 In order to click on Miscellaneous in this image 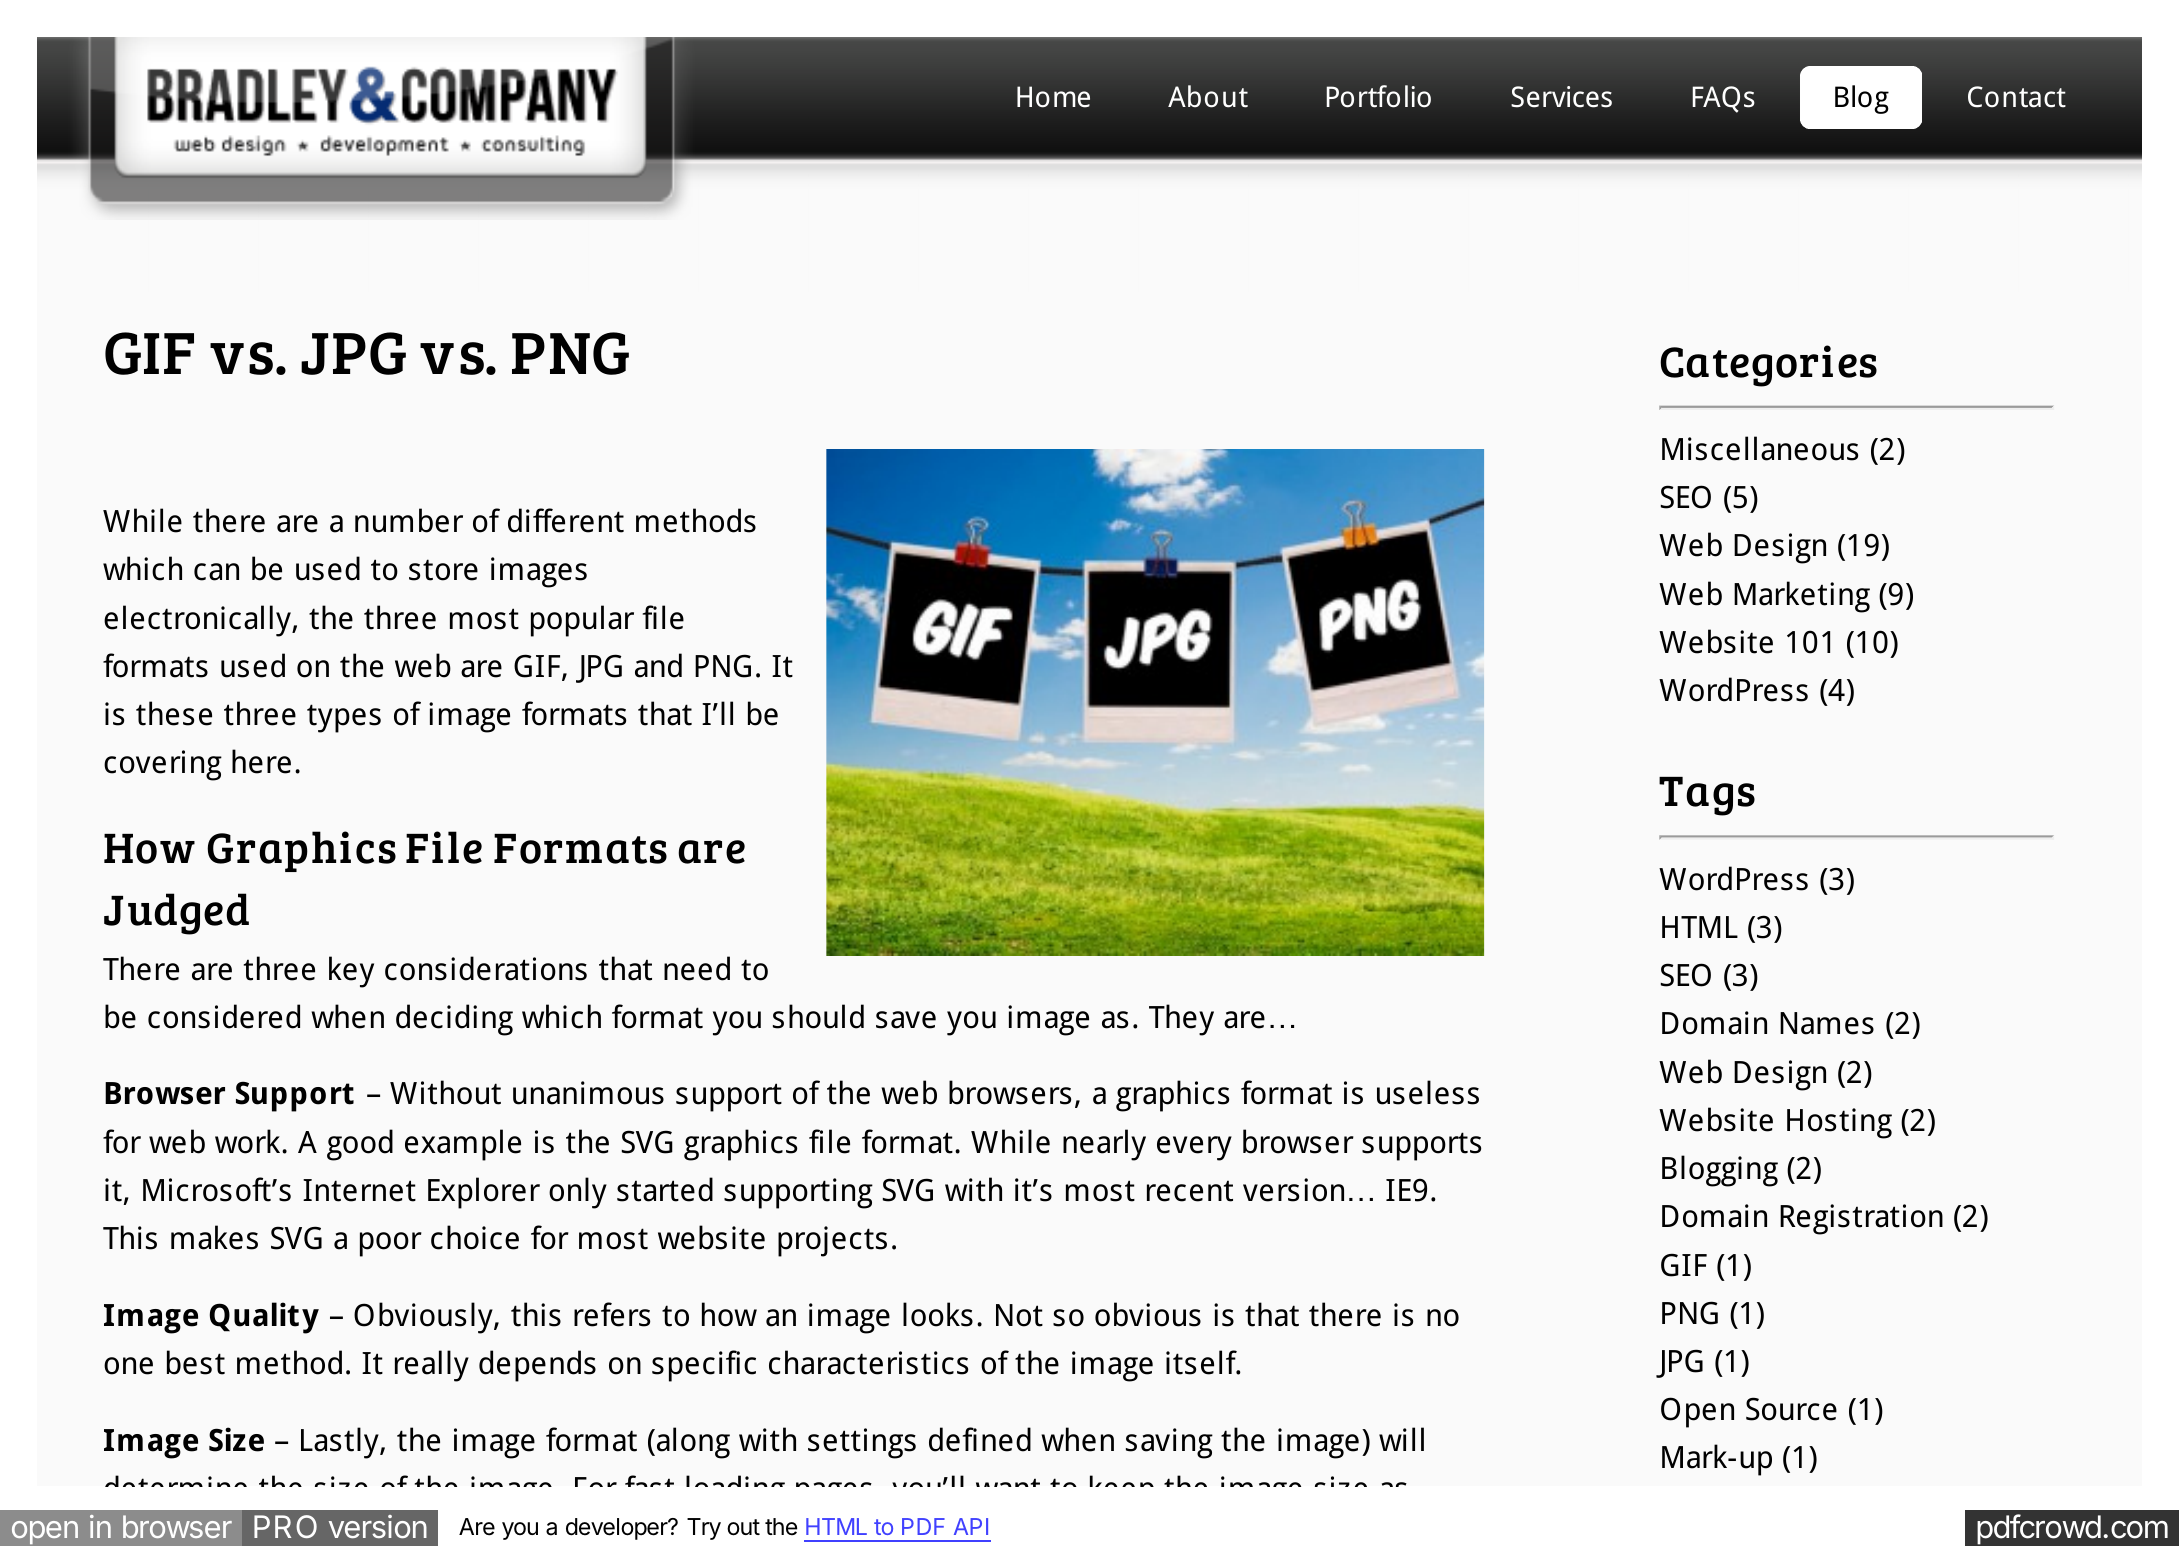, I will do `click(1760, 448)`.
